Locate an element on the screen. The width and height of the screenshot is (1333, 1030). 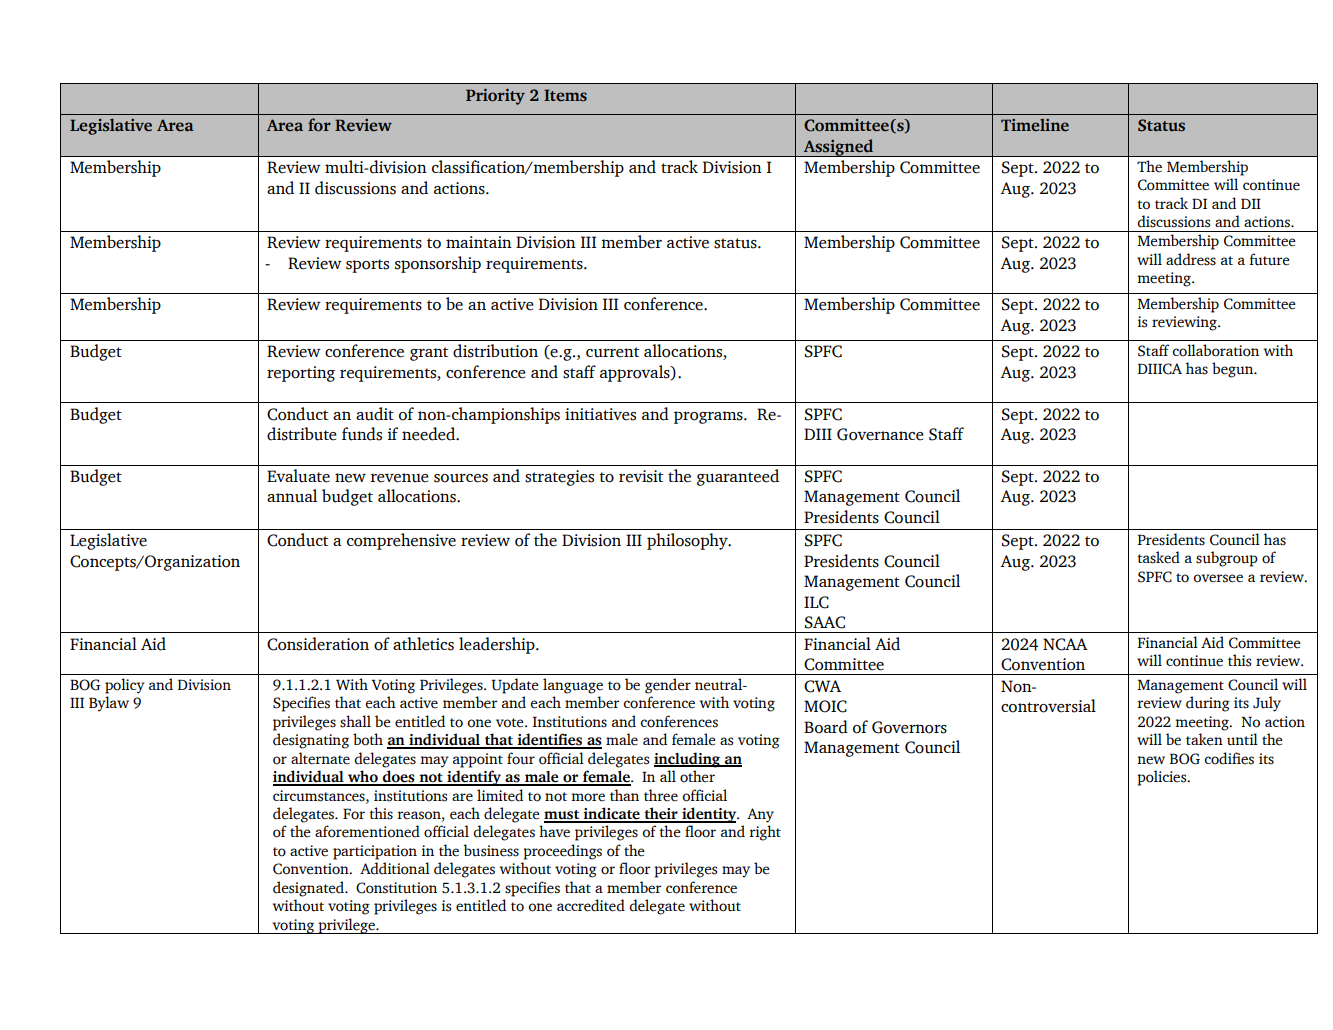
guaranteed is located at coordinates (738, 477).
